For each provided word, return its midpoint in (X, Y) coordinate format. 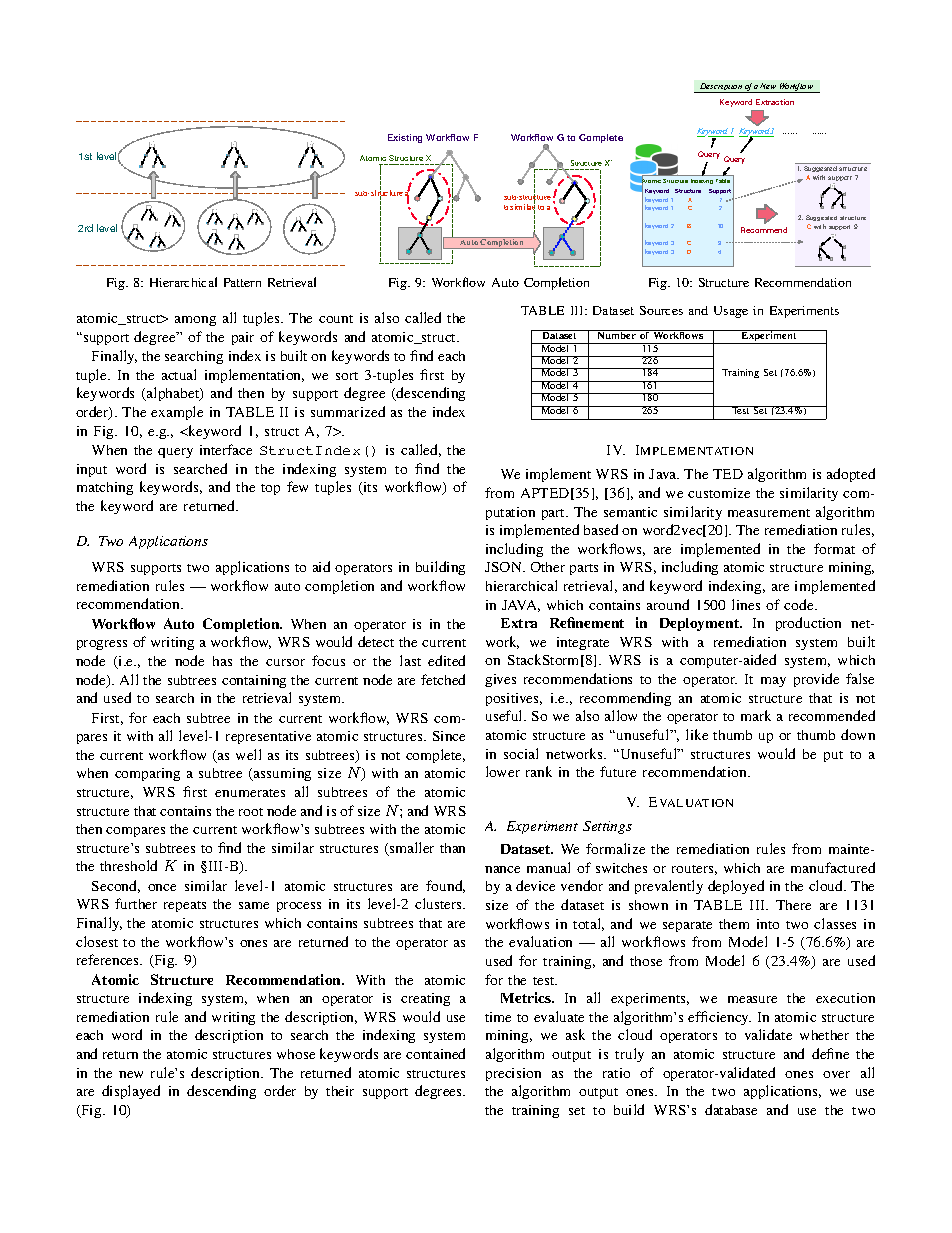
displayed (131, 1092)
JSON (505, 567)
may (773, 682)
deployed (736, 887)
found (445, 886)
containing (254, 681)
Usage (731, 312)
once (162, 887)
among (195, 321)
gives (500, 680)
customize (719, 493)
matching (105, 488)
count (336, 319)
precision (513, 1074)
